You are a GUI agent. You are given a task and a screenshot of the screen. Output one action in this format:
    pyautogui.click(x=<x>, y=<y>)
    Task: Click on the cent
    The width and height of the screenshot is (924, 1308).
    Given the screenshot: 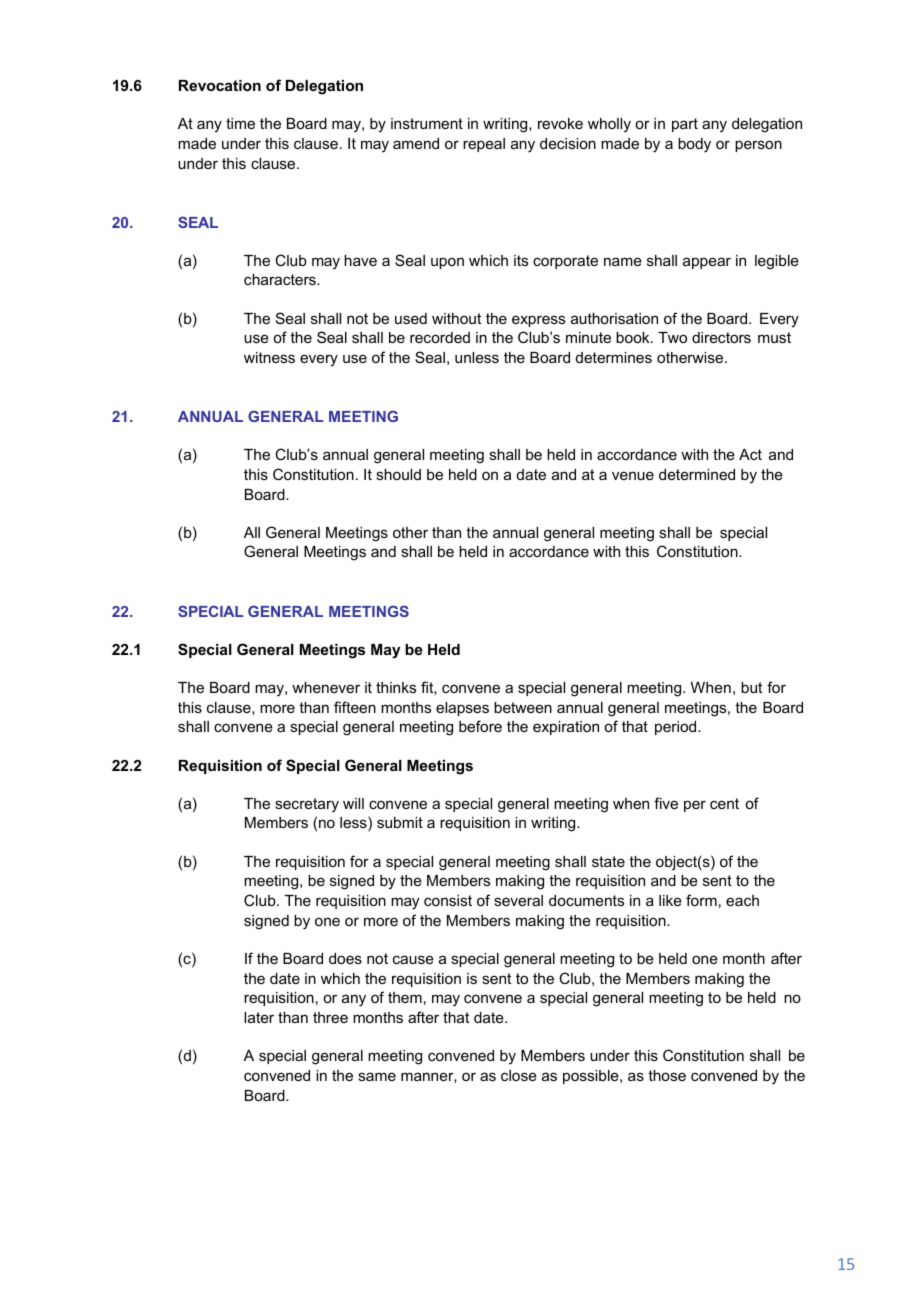 What is the action you would take?
    pyautogui.click(x=724, y=803)
